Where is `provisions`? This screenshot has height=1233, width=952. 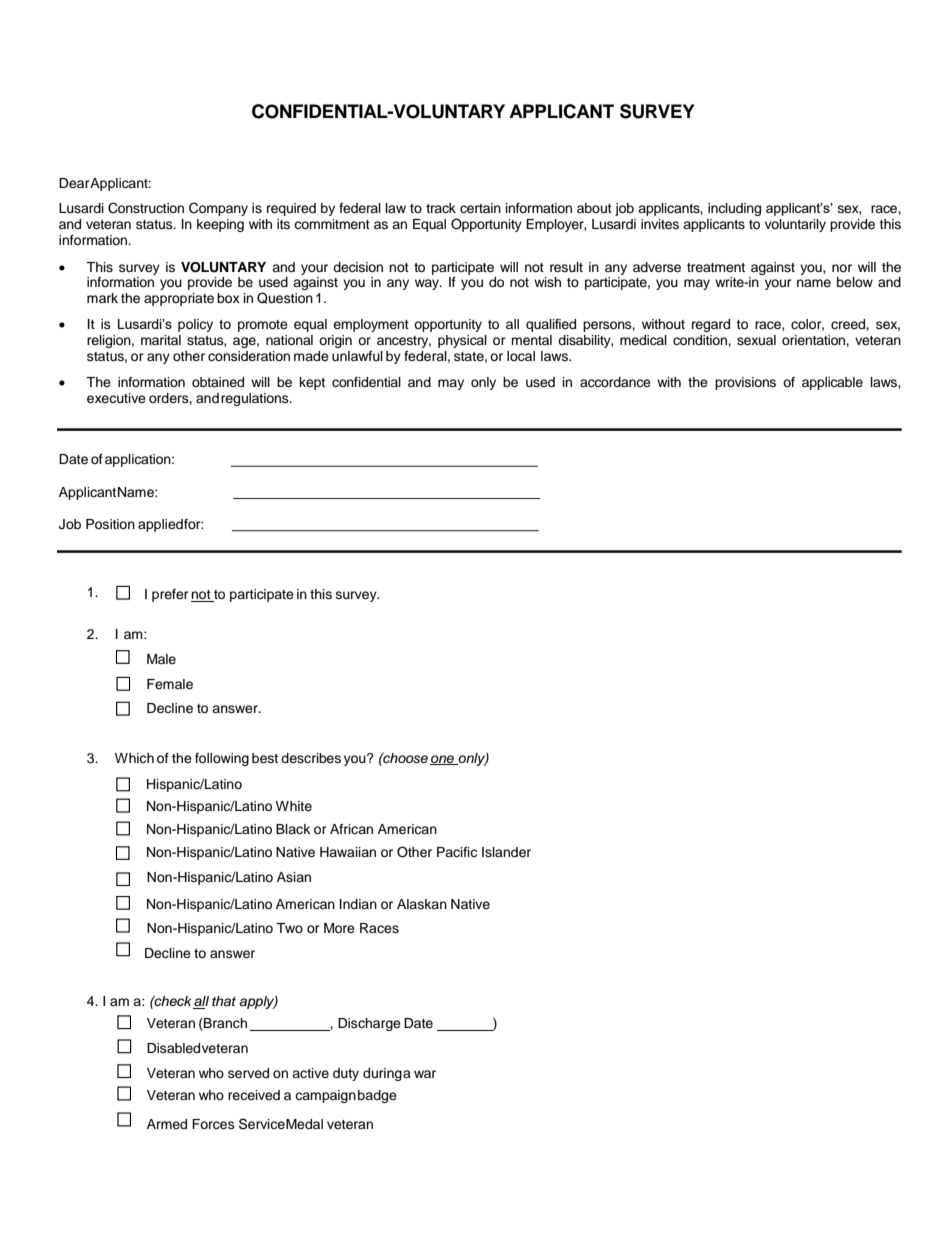 provisions is located at coordinates (745, 383).
